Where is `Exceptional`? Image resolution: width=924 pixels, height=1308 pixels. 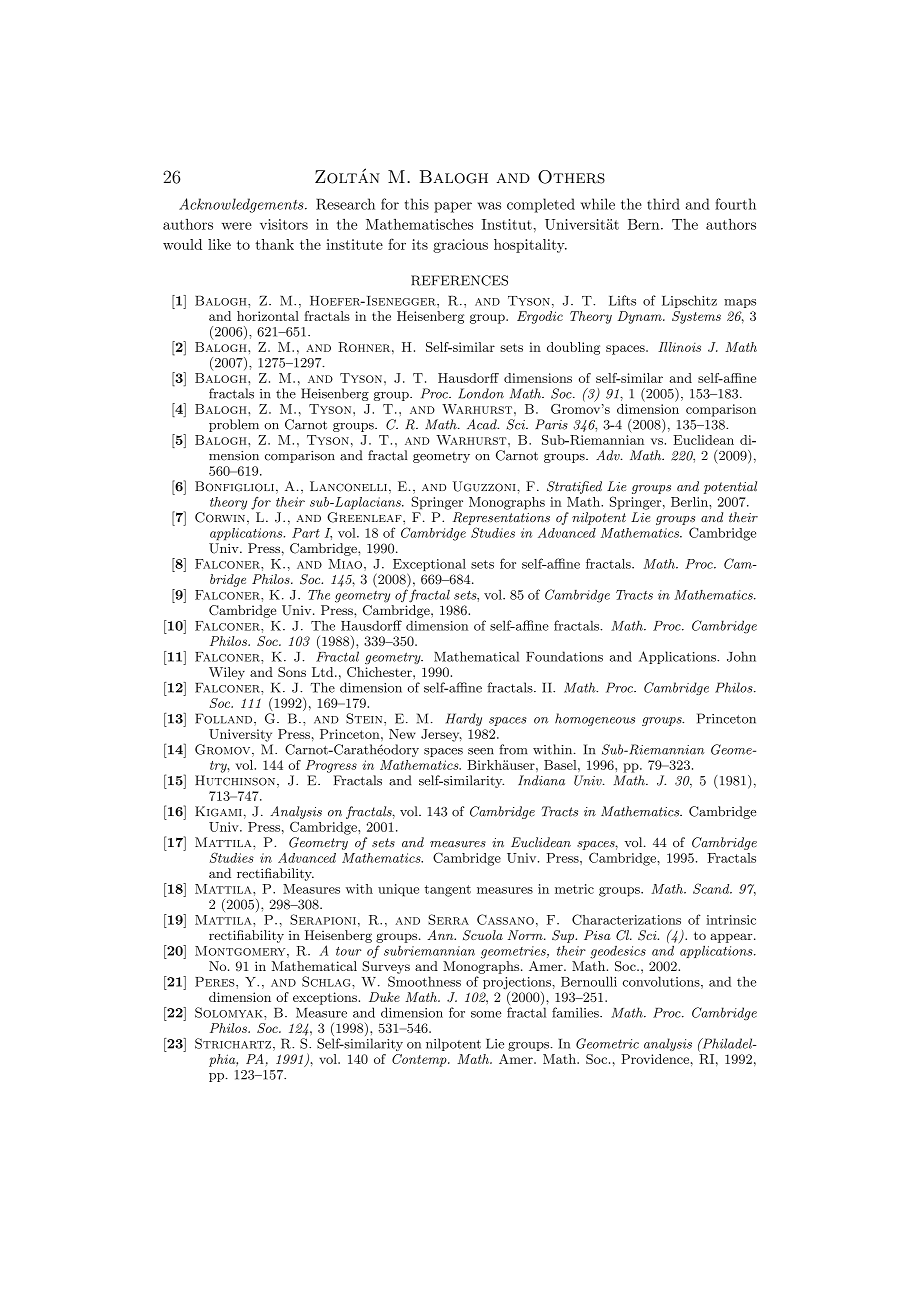 Exceptional is located at coordinates (429, 566).
